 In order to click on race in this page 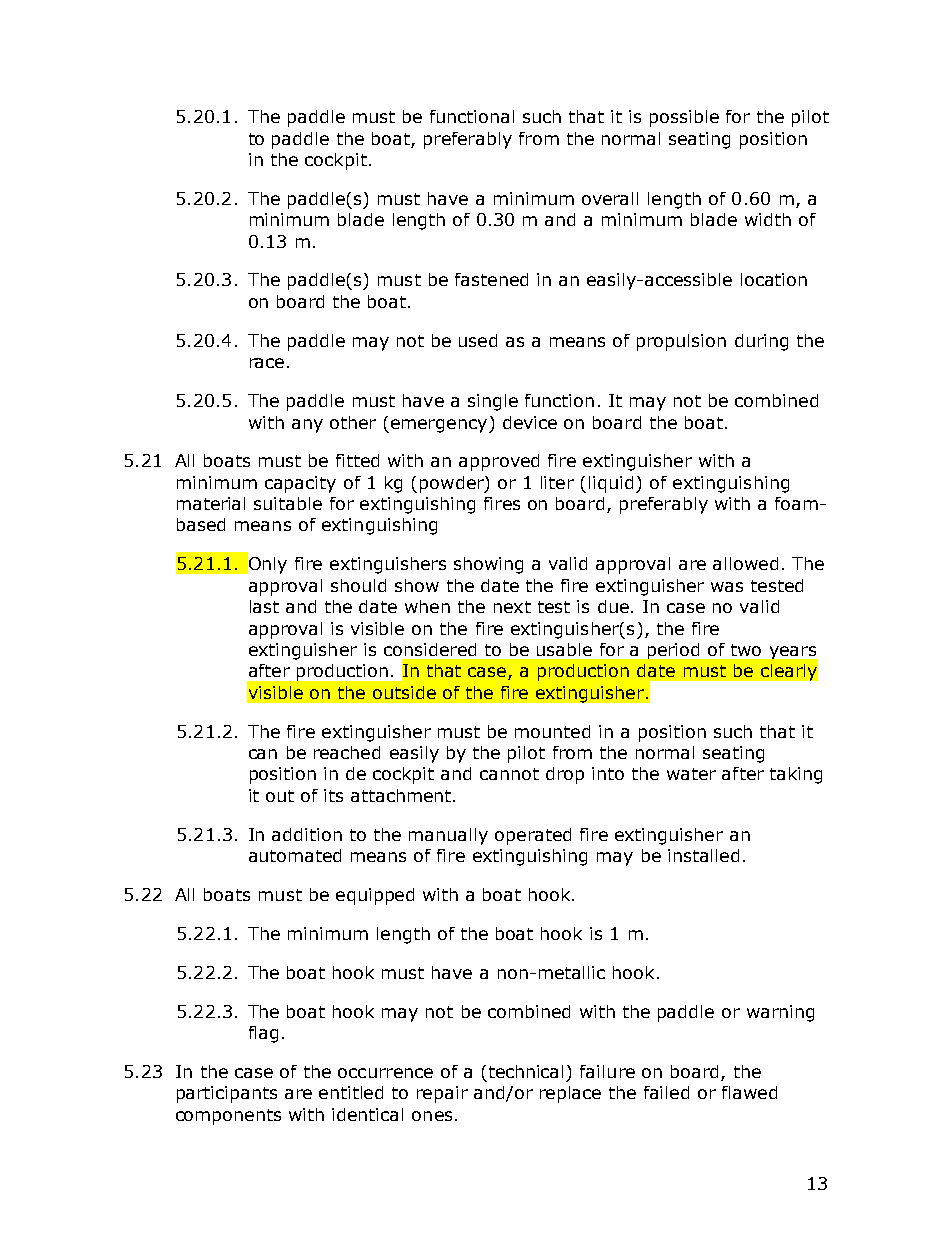, I will do `click(267, 363)`.
